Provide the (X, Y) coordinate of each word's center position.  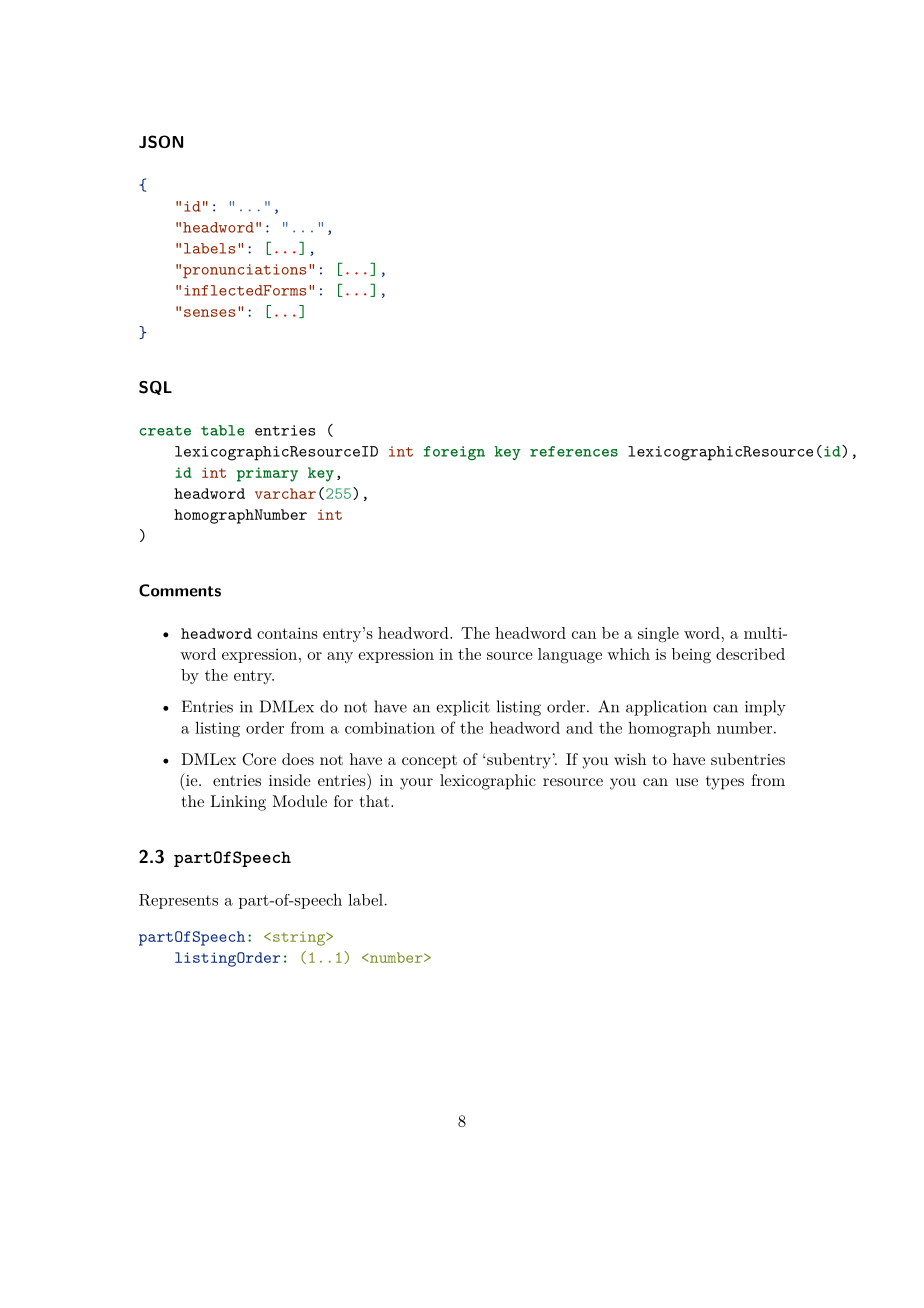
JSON (161, 141)
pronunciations (244, 271)
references (574, 451)
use (687, 782)
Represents (178, 901)
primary (267, 474)
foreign (454, 453)
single (658, 635)
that (376, 801)
